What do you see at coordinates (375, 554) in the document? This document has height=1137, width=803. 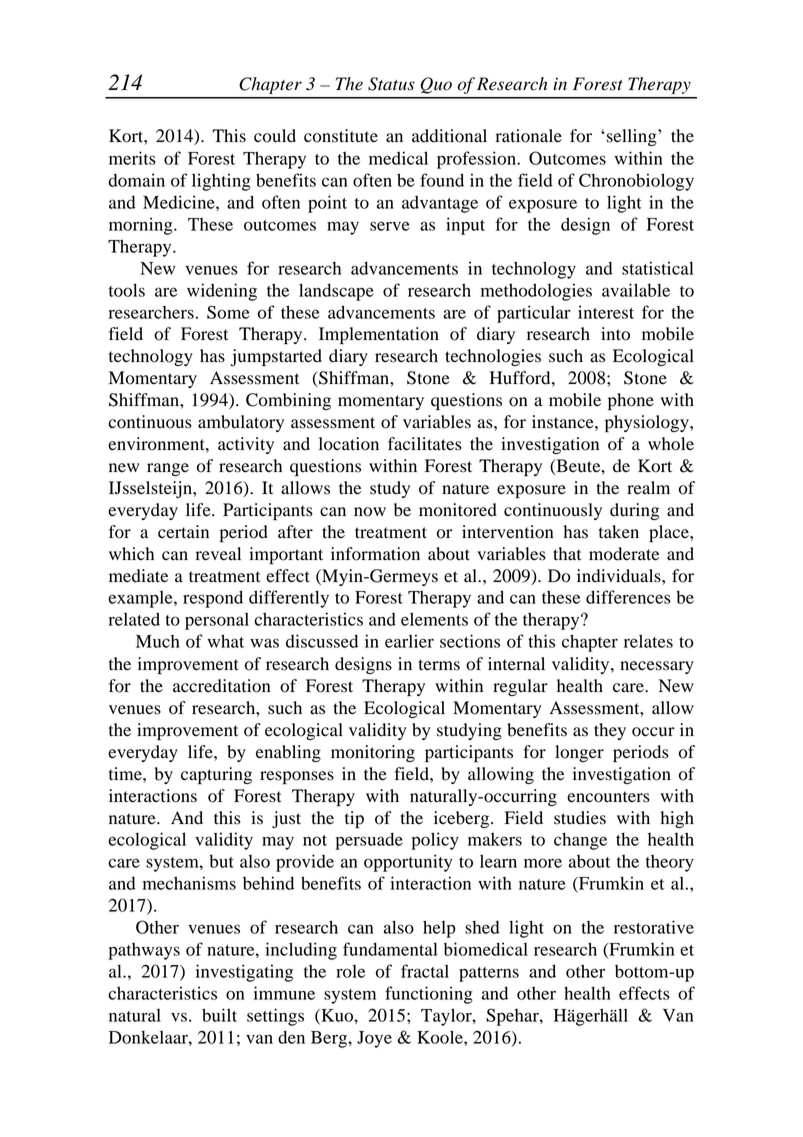 I see `information` at bounding box center [375, 554].
